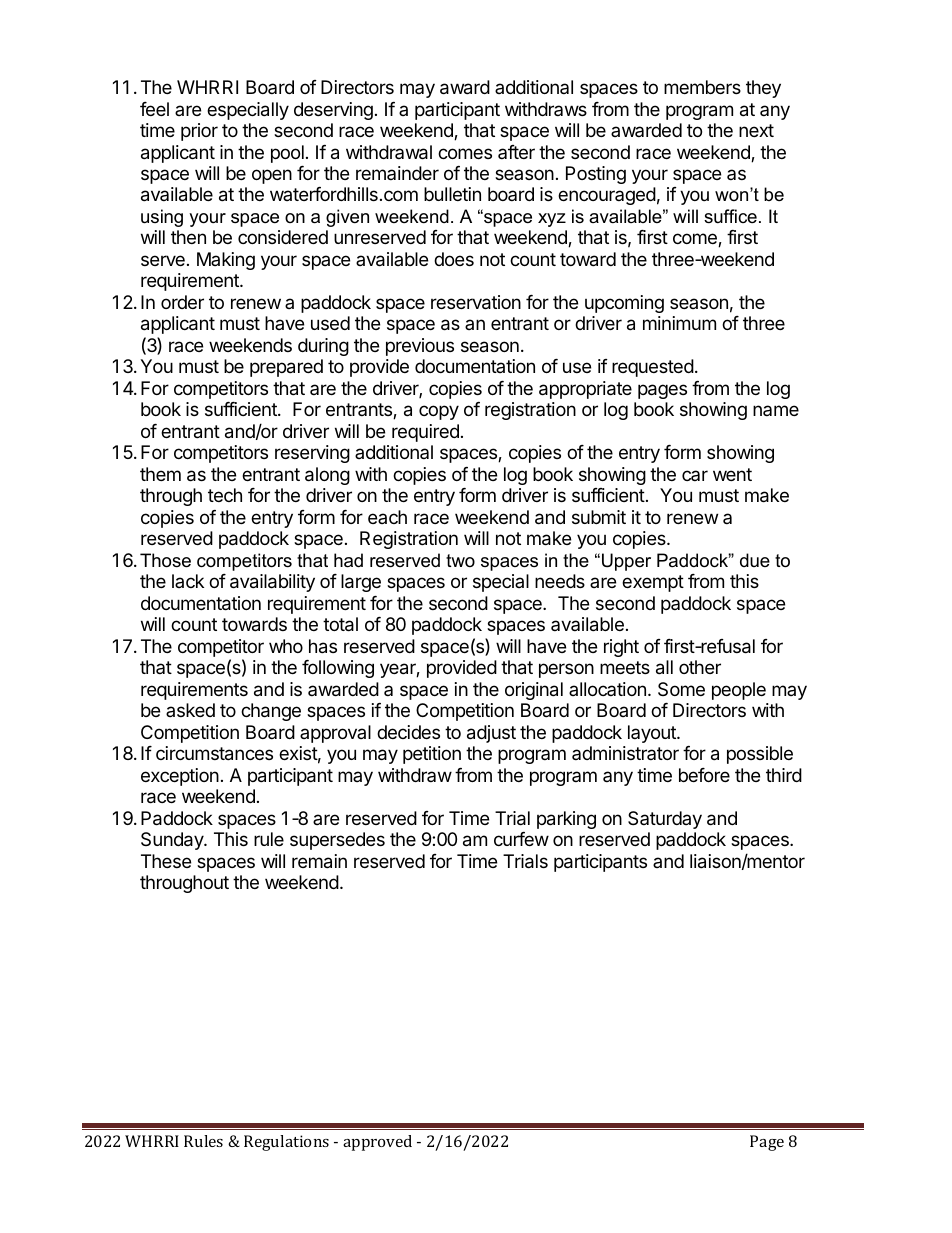 This page has height=1233, width=952. What do you see at coordinates (700, 667) in the page?
I see `other` at bounding box center [700, 667].
